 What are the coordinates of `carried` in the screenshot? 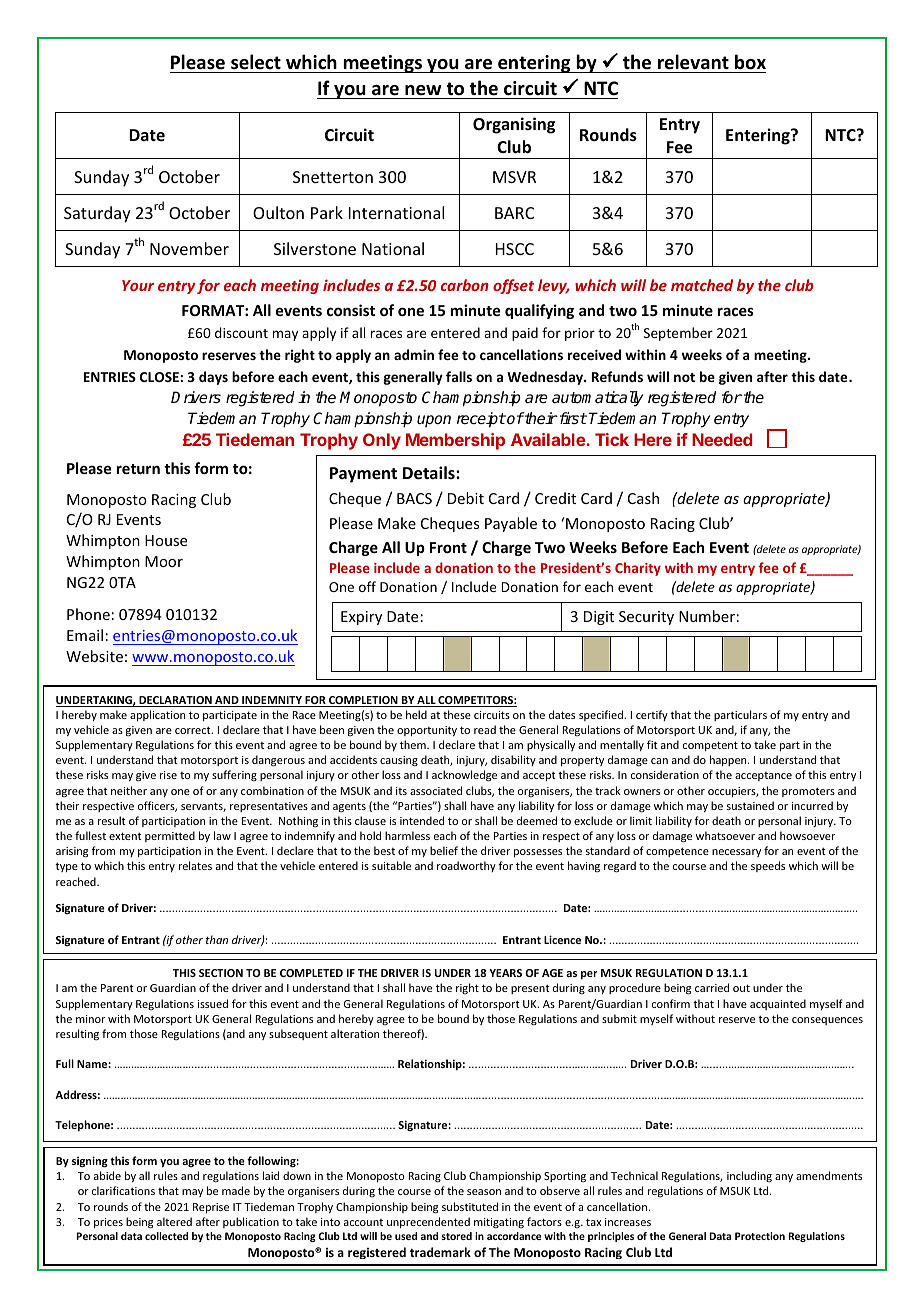 It's located at (712, 987).
